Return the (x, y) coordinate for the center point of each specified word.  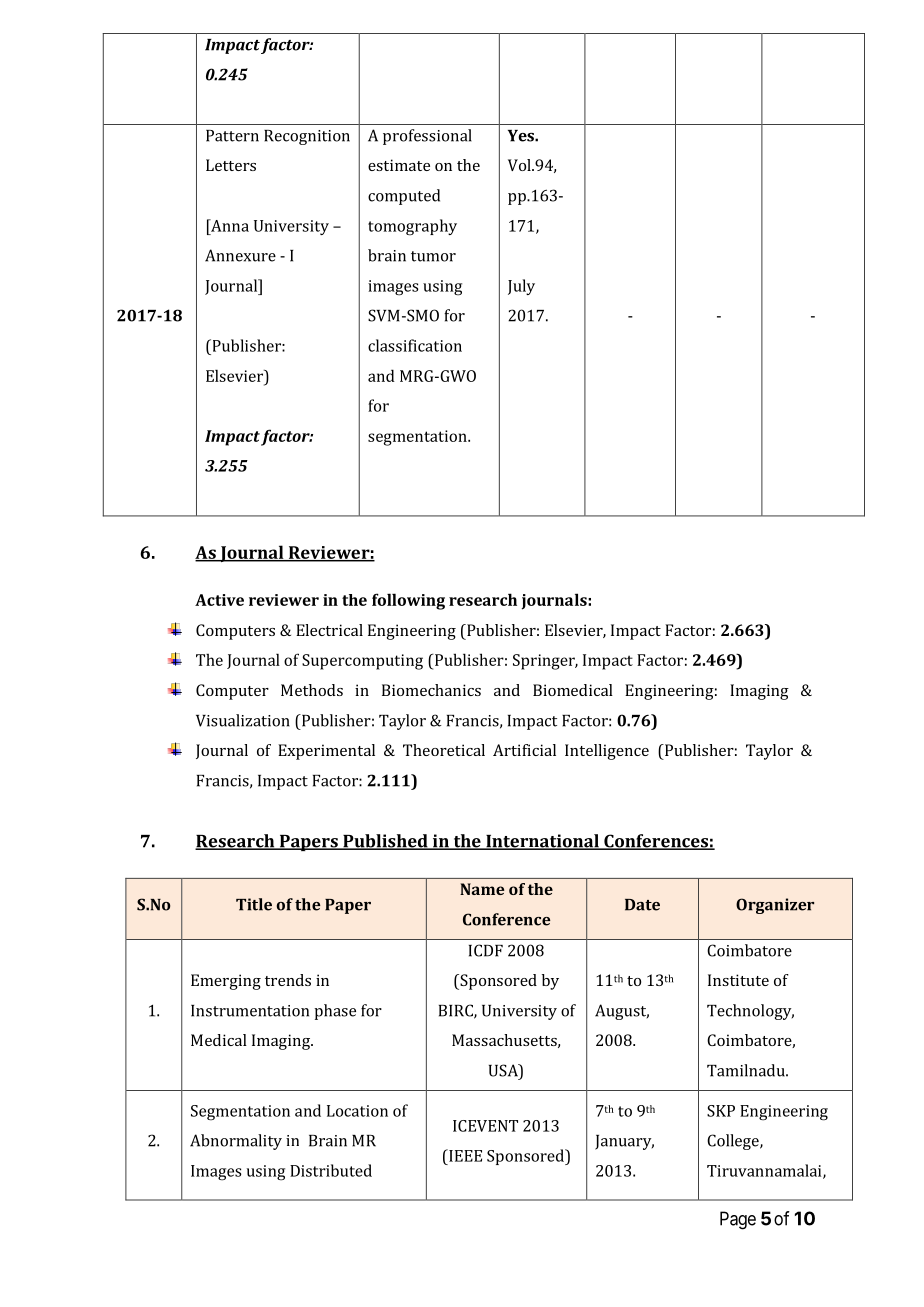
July (521, 287)
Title (254, 904)
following (408, 601)
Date (642, 905)
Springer (545, 662)
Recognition (307, 137)
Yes (522, 136)
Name (482, 889)
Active (219, 600)
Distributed (331, 1170)
